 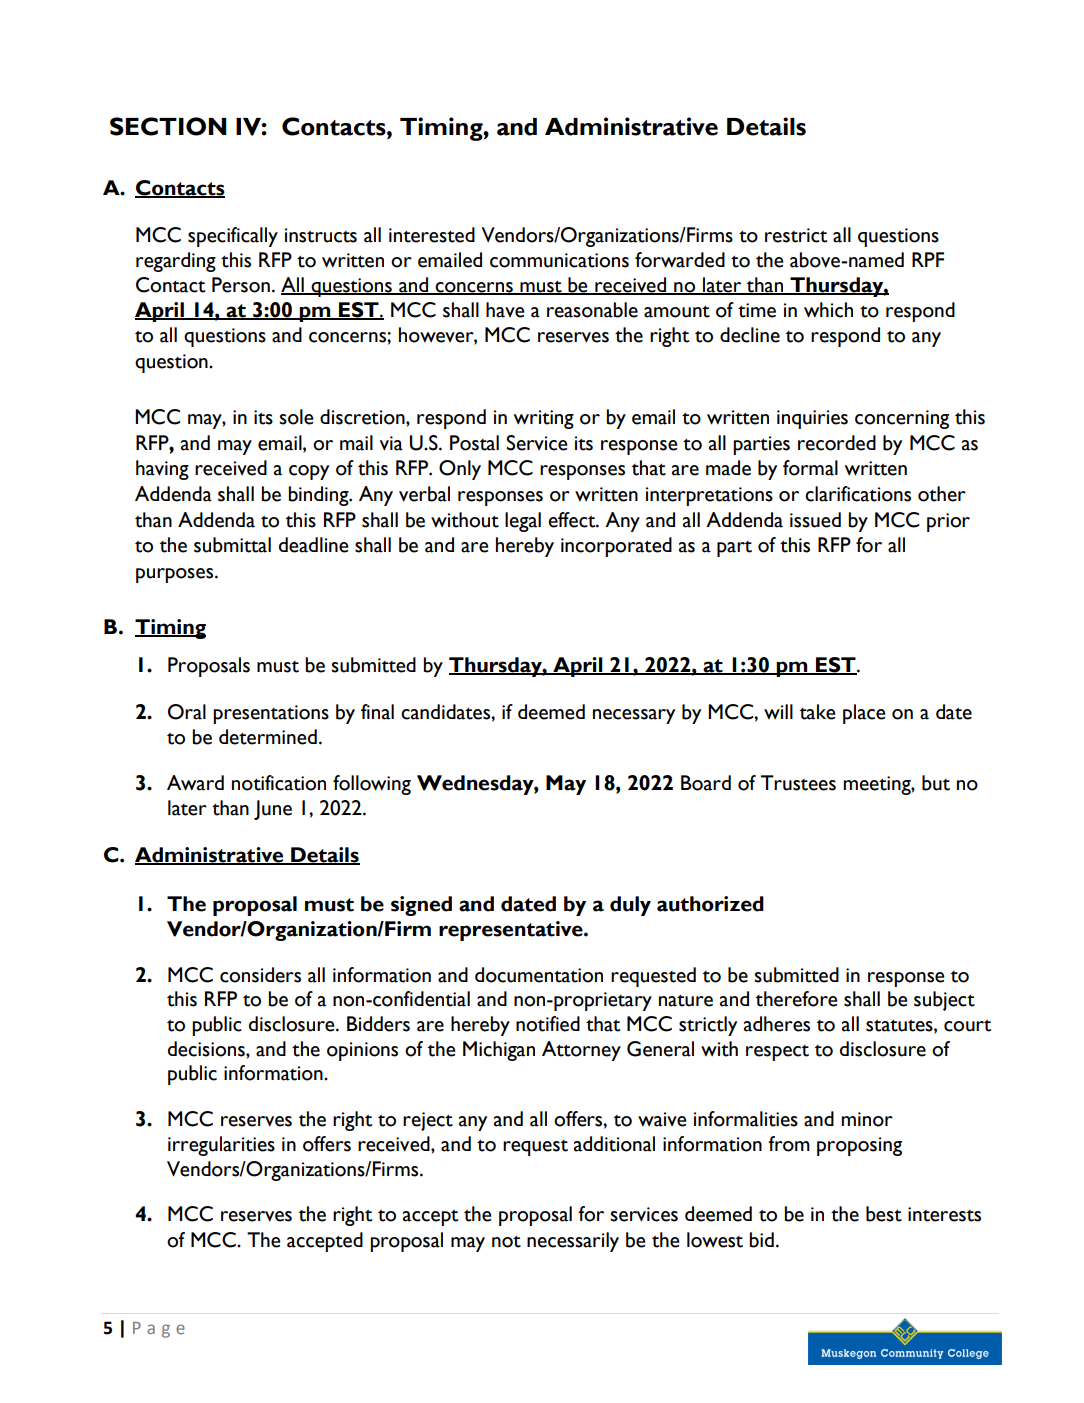 I want to click on place, so click(x=864, y=714).
